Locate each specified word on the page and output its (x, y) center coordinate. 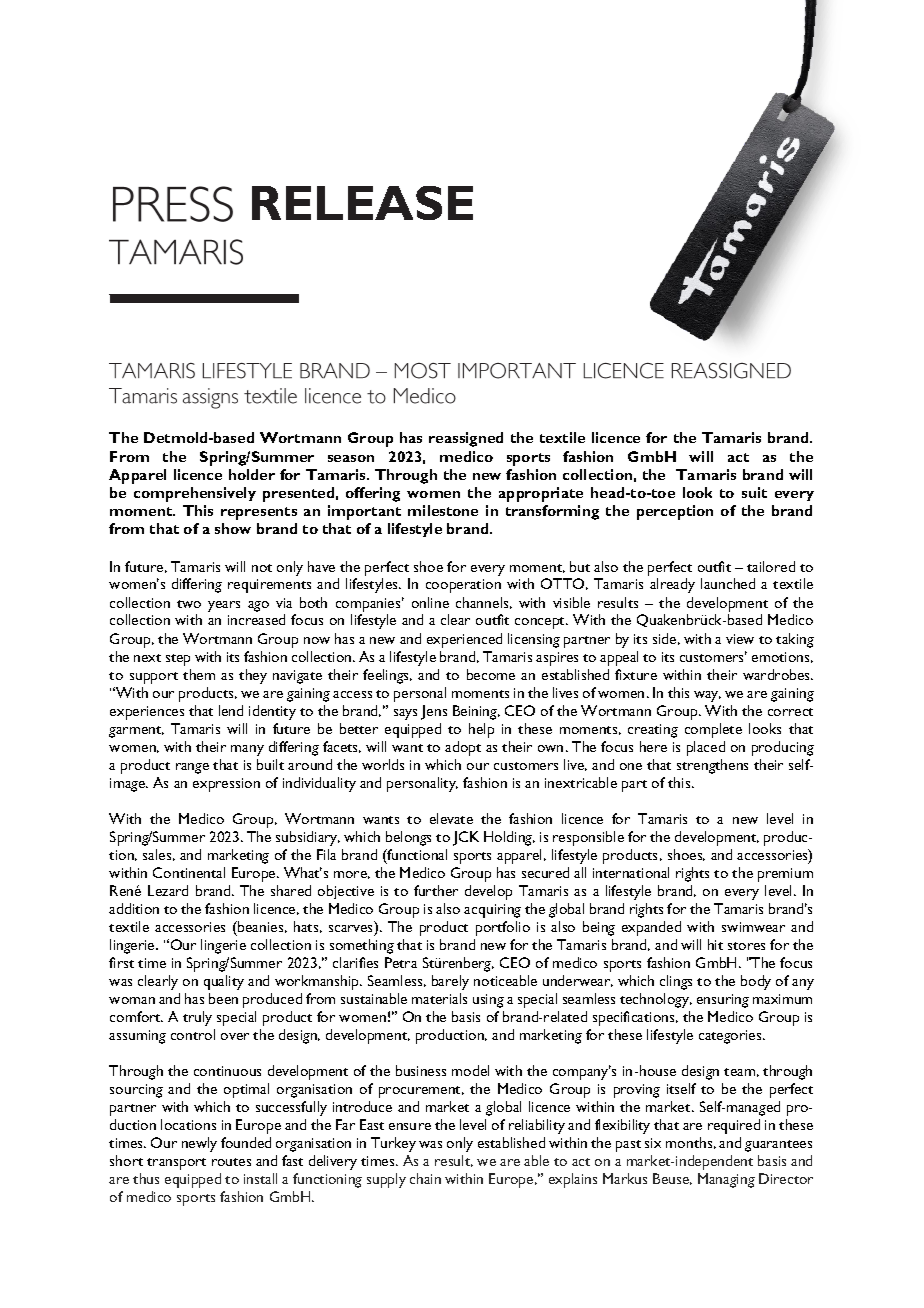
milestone (443, 510)
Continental (189, 872)
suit (754, 492)
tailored (771, 566)
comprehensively (195, 494)
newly (199, 1144)
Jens (434, 712)
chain (425, 1178)
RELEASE (362, 203)
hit (715, 944)
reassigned (466, 439)
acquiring (492, 911)
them (199, 674)
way (707, 696)
